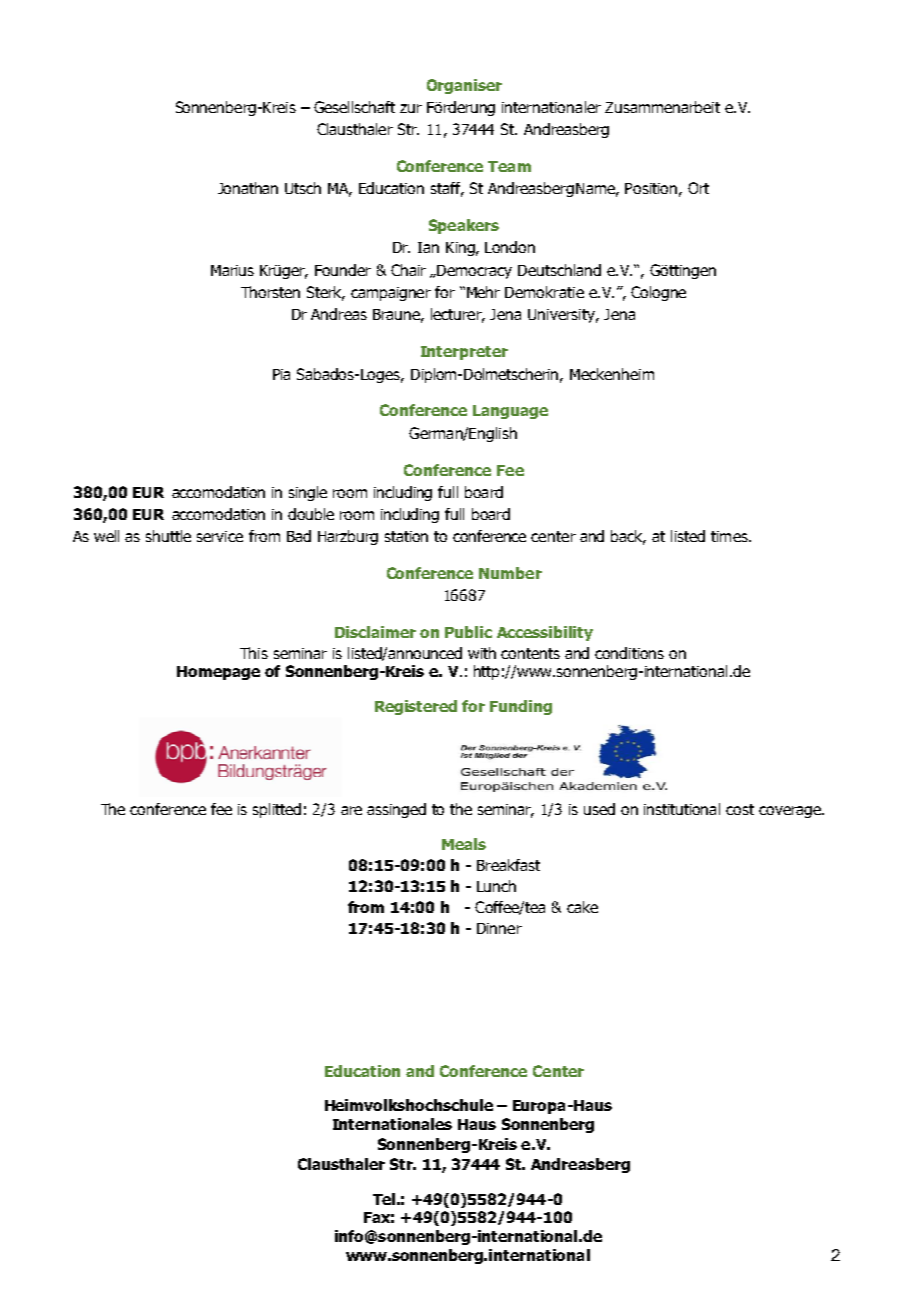 This screenshot has height=1308, width=924. What do you see at coordinates (464, 353) in the screenshot?
I see `Interpreter` at bounding box center [464, 353].
